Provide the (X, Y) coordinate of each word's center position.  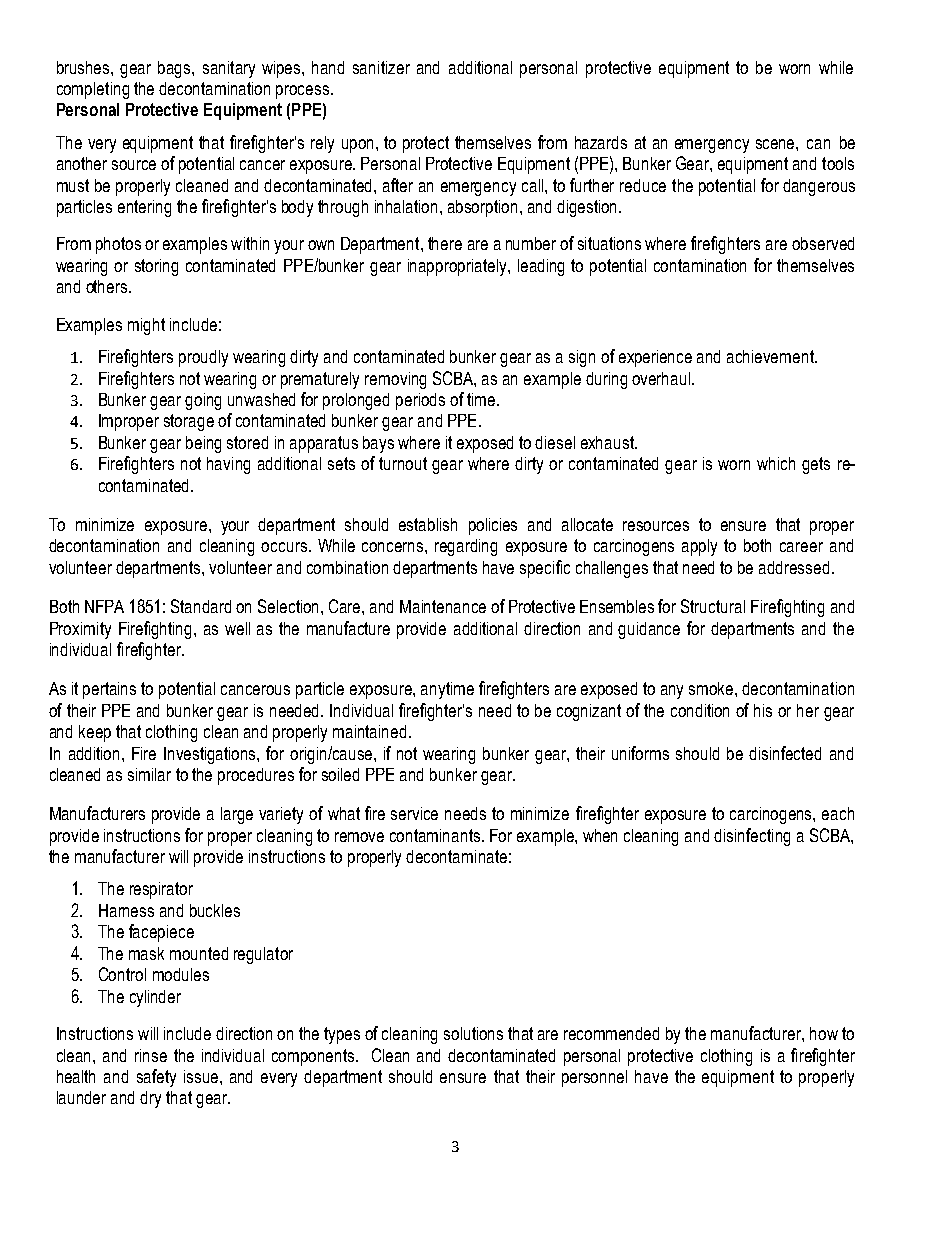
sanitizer (381, 67)
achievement (771, 356)
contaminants (436, 835)
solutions (473, 1033)
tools (838, 163)
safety (156, 1078)
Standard (201, 606)
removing (395, 380)
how (824, 1033)
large (237, 815)
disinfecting (752, 837)
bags (175, 69)
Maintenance (443, 606)
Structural (713, 606)
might (146, 326)
